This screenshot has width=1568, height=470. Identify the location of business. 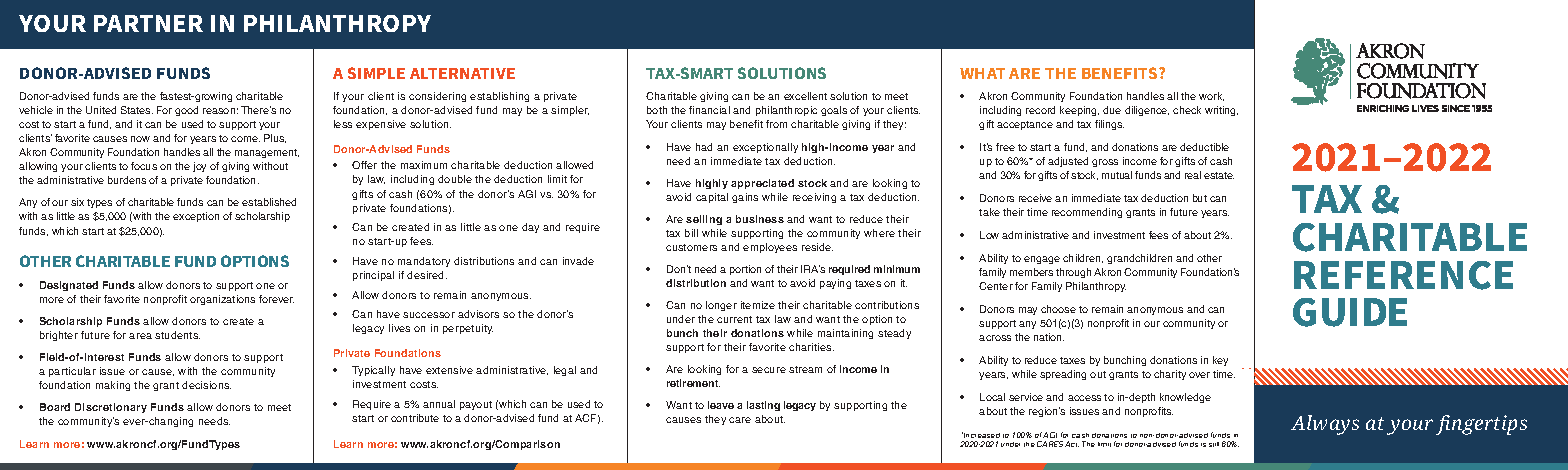
(760, 219).
